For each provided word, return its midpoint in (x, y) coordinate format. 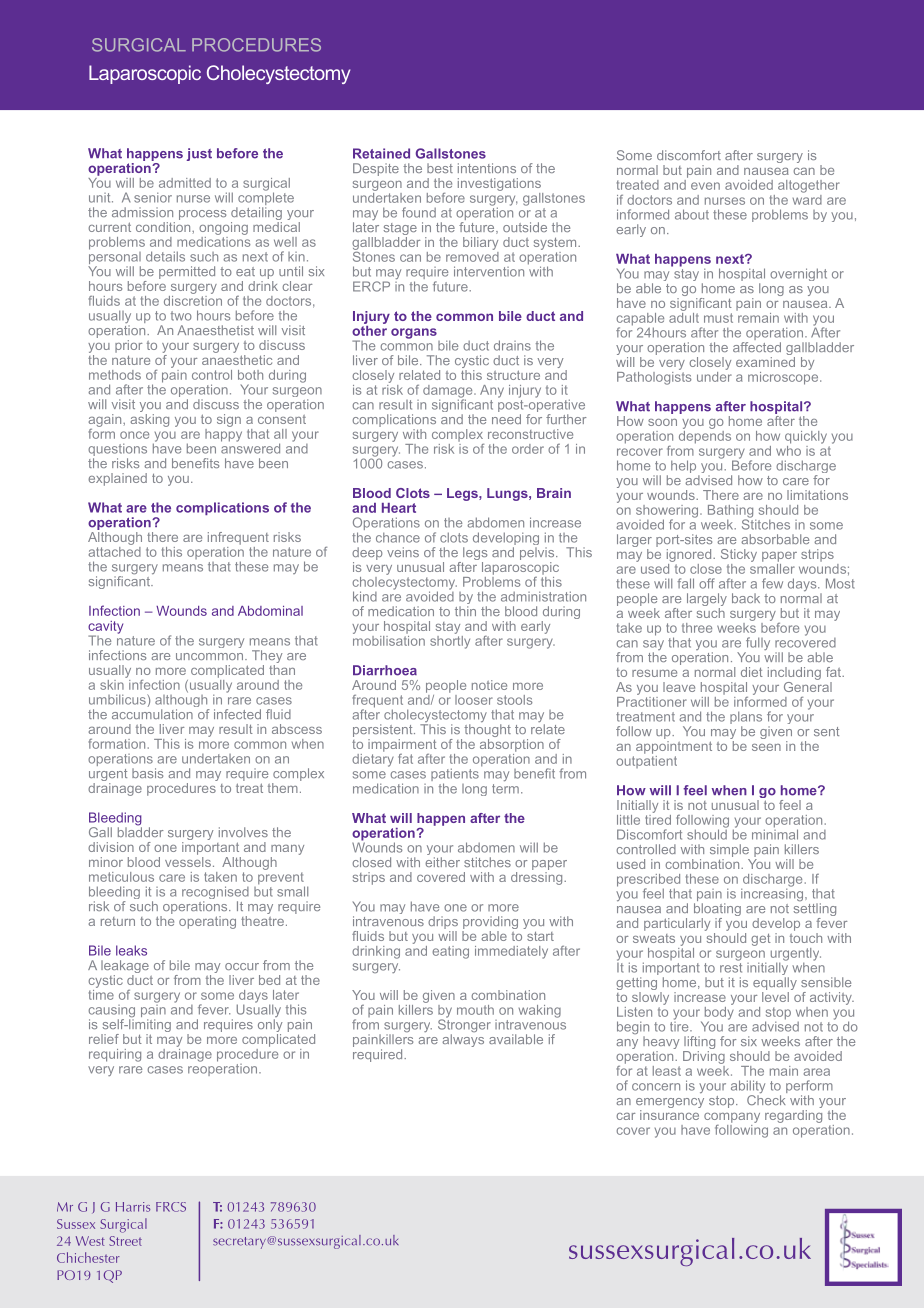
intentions (487, 168)
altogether (809, 186)
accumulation (152, 714)
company (732, 1118)
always (463, 1040)
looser (474, 700)
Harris (133, 1207)
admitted (185, 183)
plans (746, 719)
